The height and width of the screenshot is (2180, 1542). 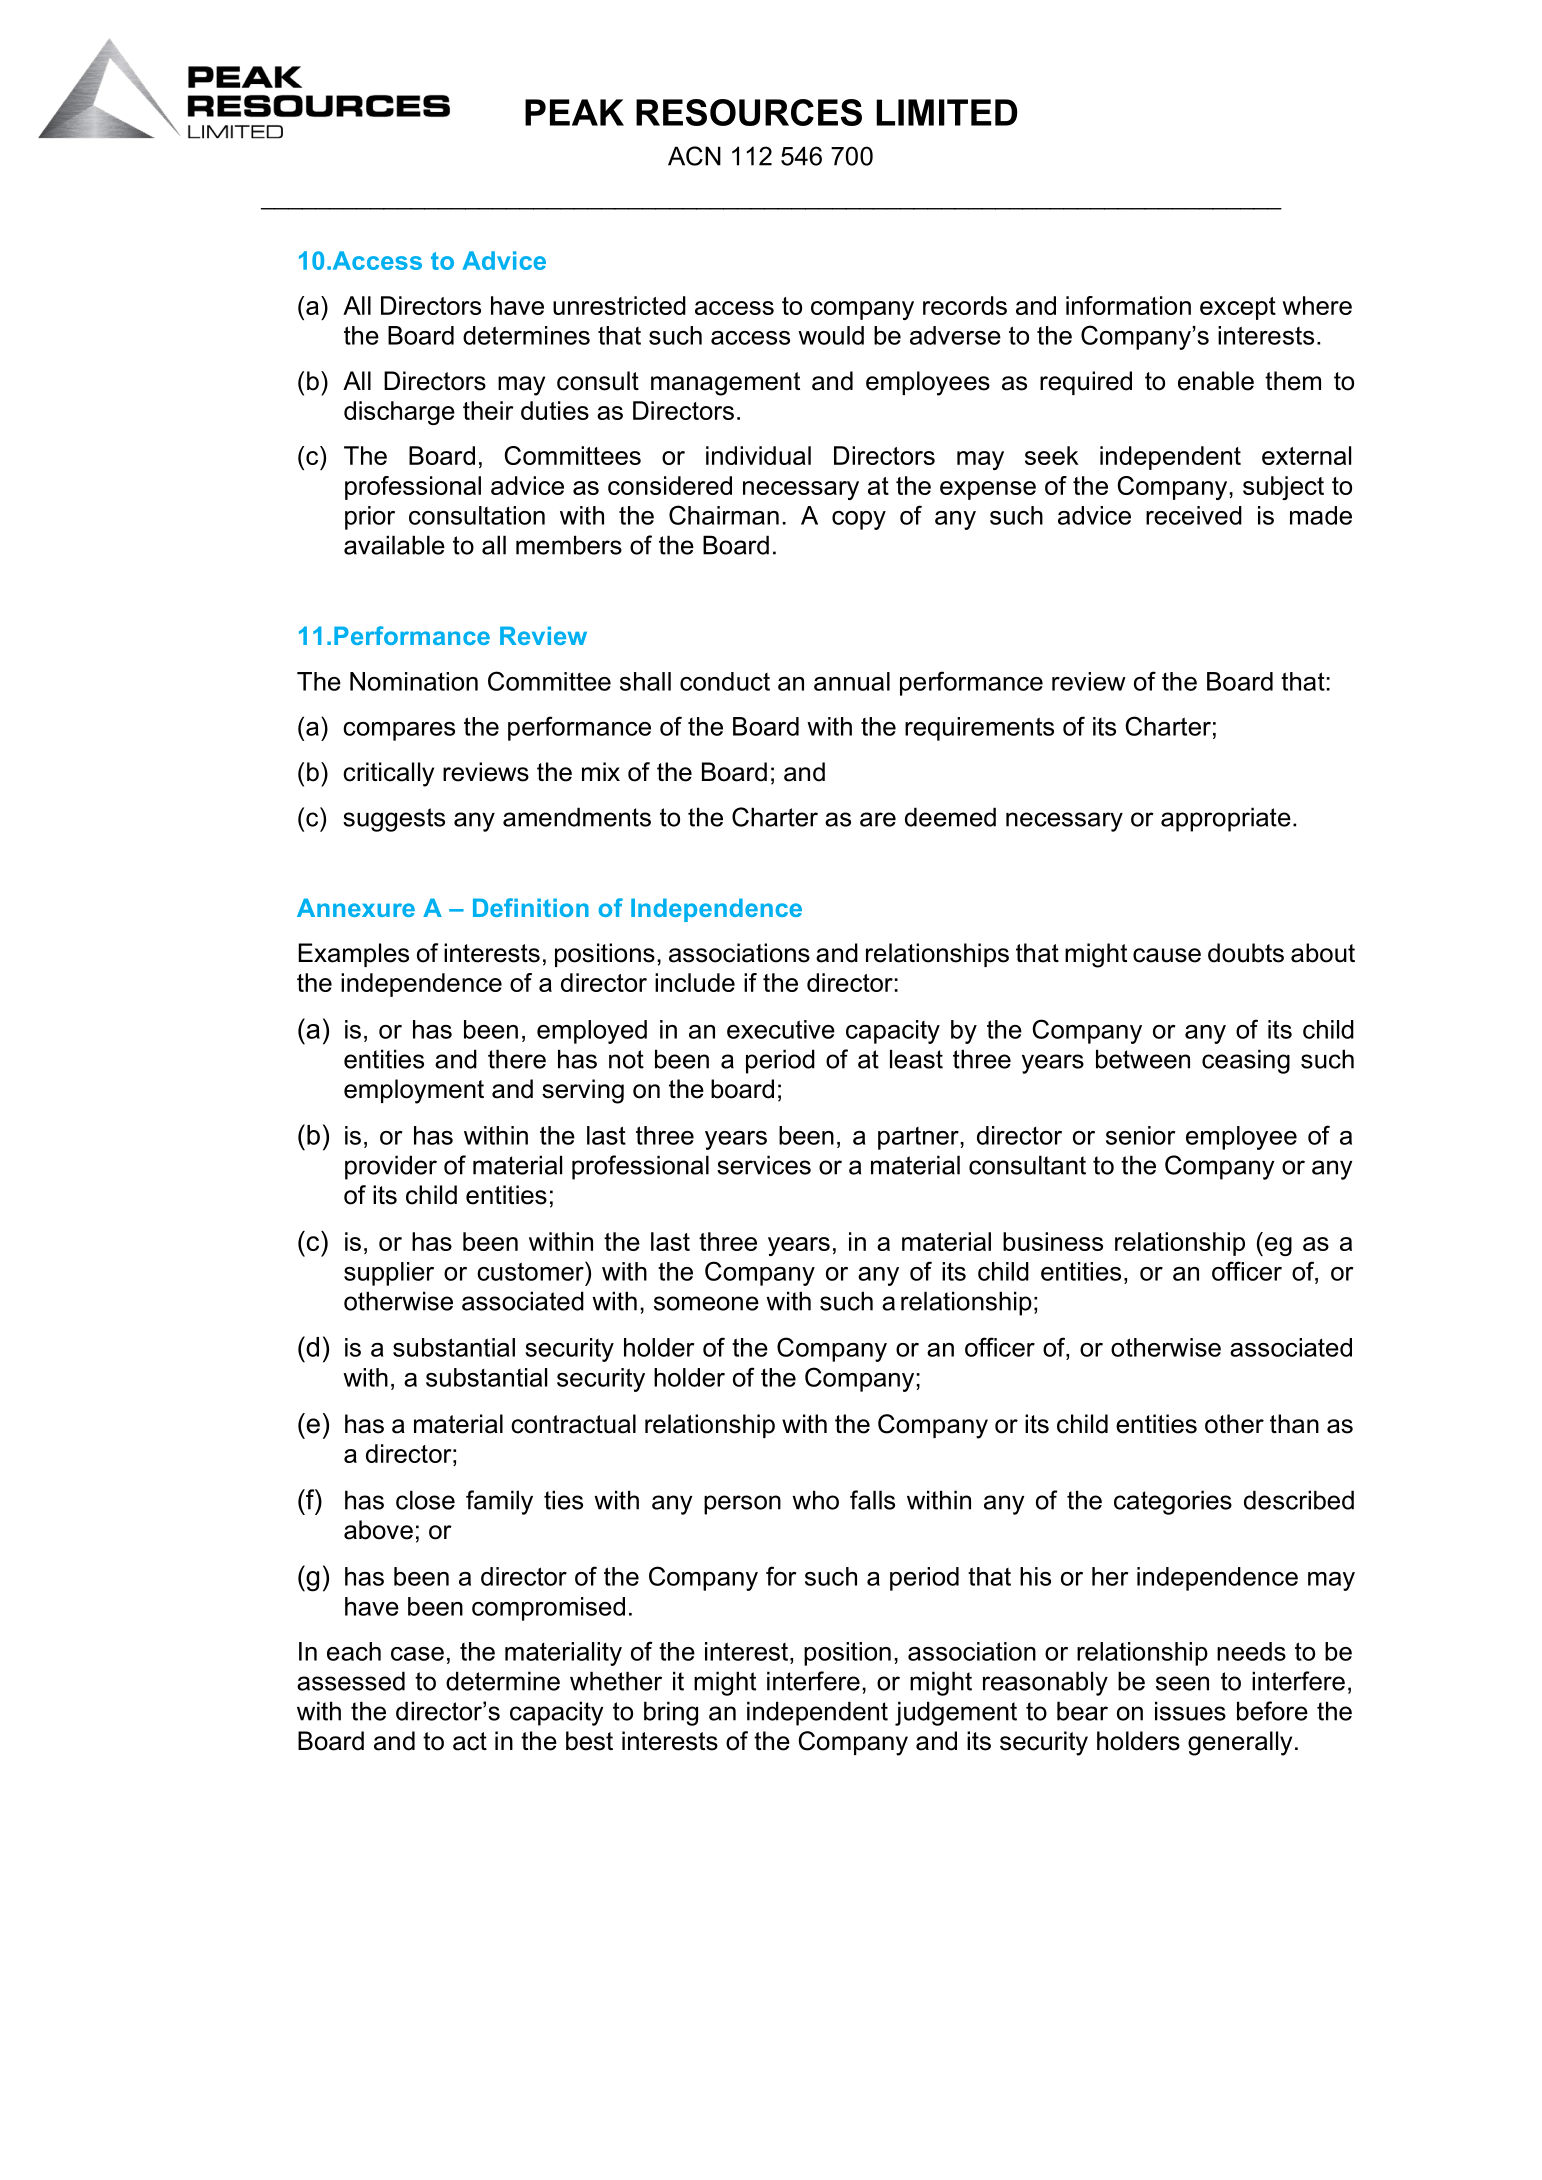 I want to click on case, so click(x=417, y=1654).
